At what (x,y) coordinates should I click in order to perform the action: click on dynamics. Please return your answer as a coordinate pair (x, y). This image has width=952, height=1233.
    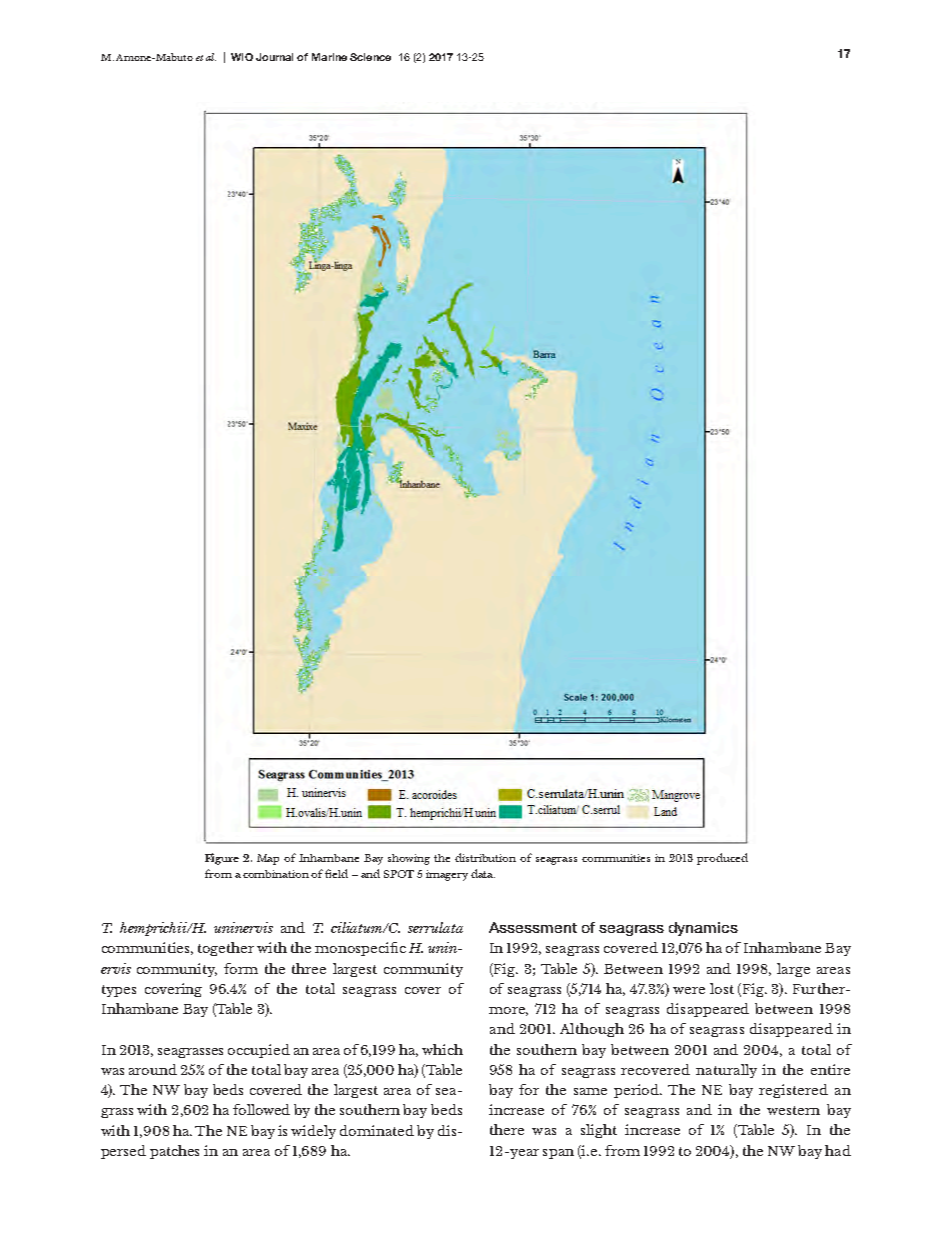
    Looking at the image, I should click on (703, 929).
